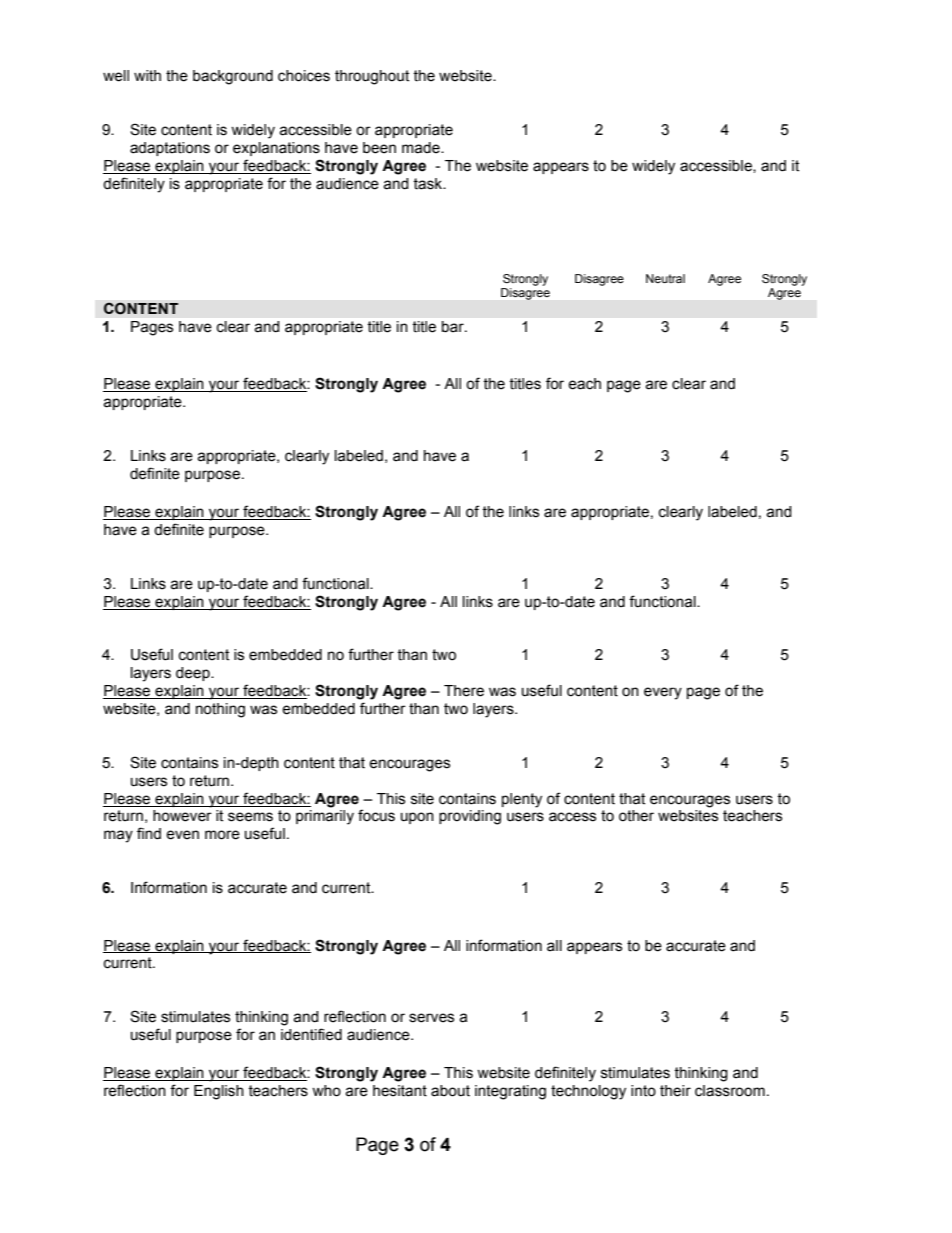  I want to click on adaptations, so click(170, 149).
